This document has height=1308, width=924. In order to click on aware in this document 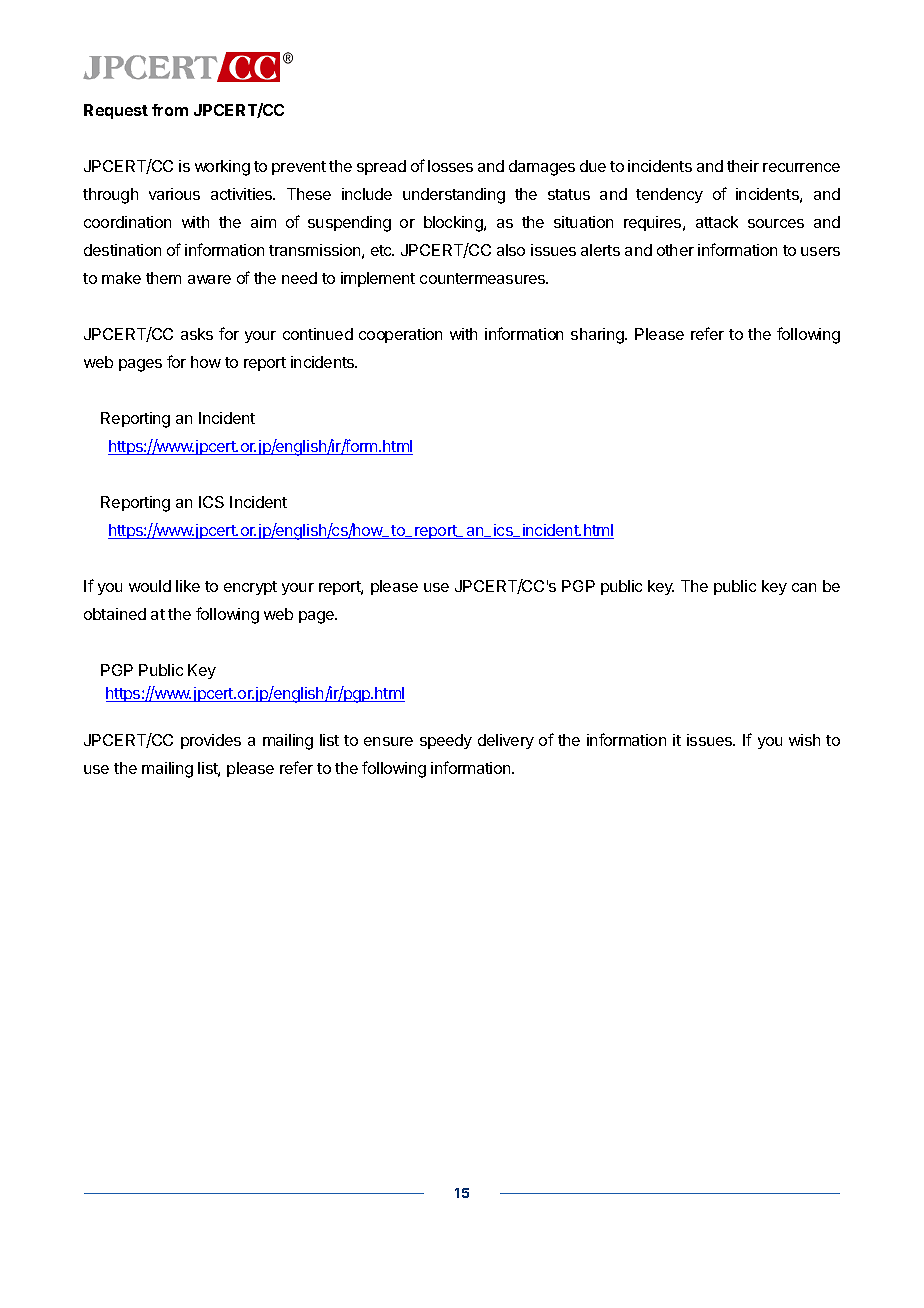, I will do `click(209, 279)`.
